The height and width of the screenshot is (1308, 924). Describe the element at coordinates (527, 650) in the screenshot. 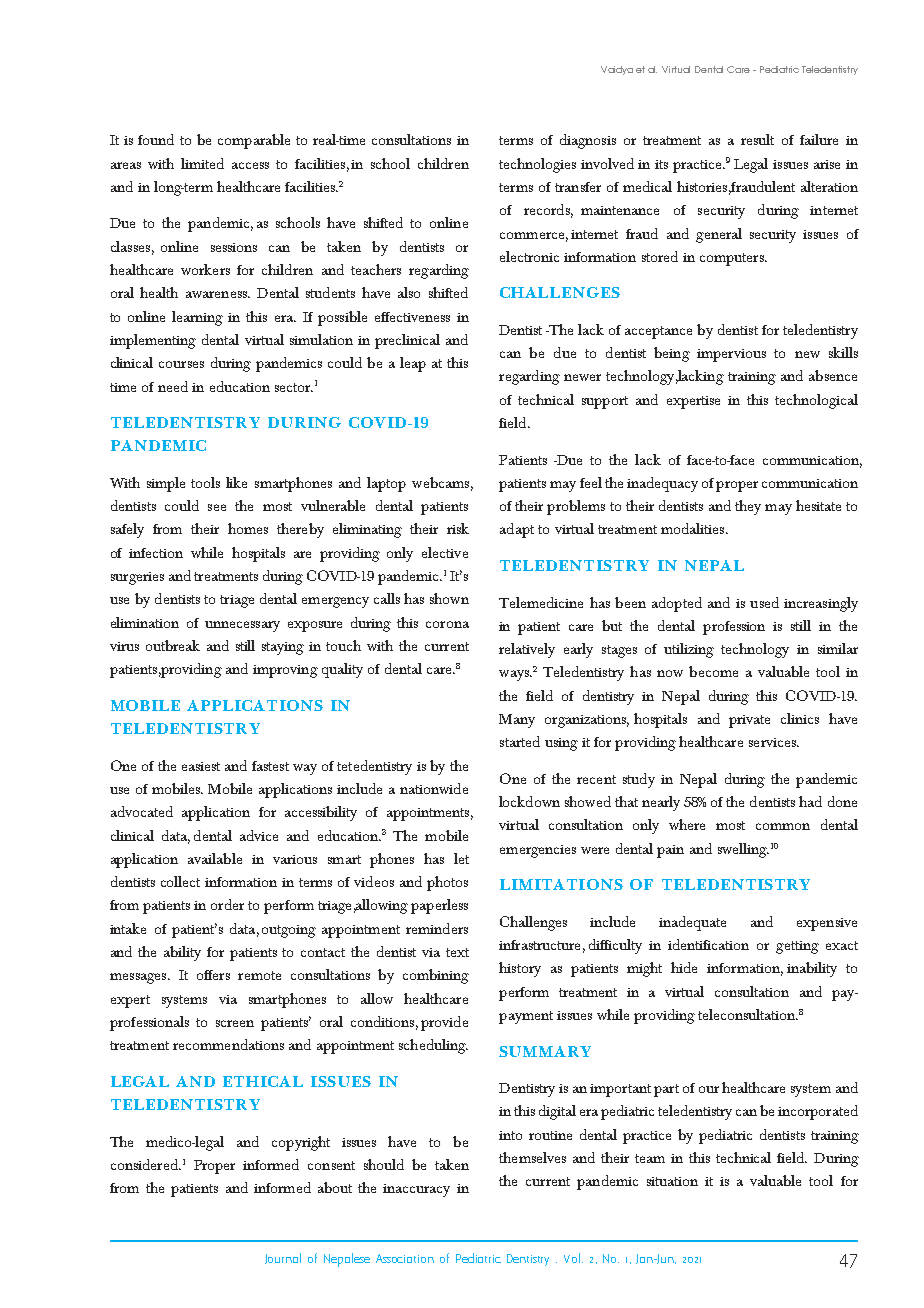

I see `relatively` at that location.
